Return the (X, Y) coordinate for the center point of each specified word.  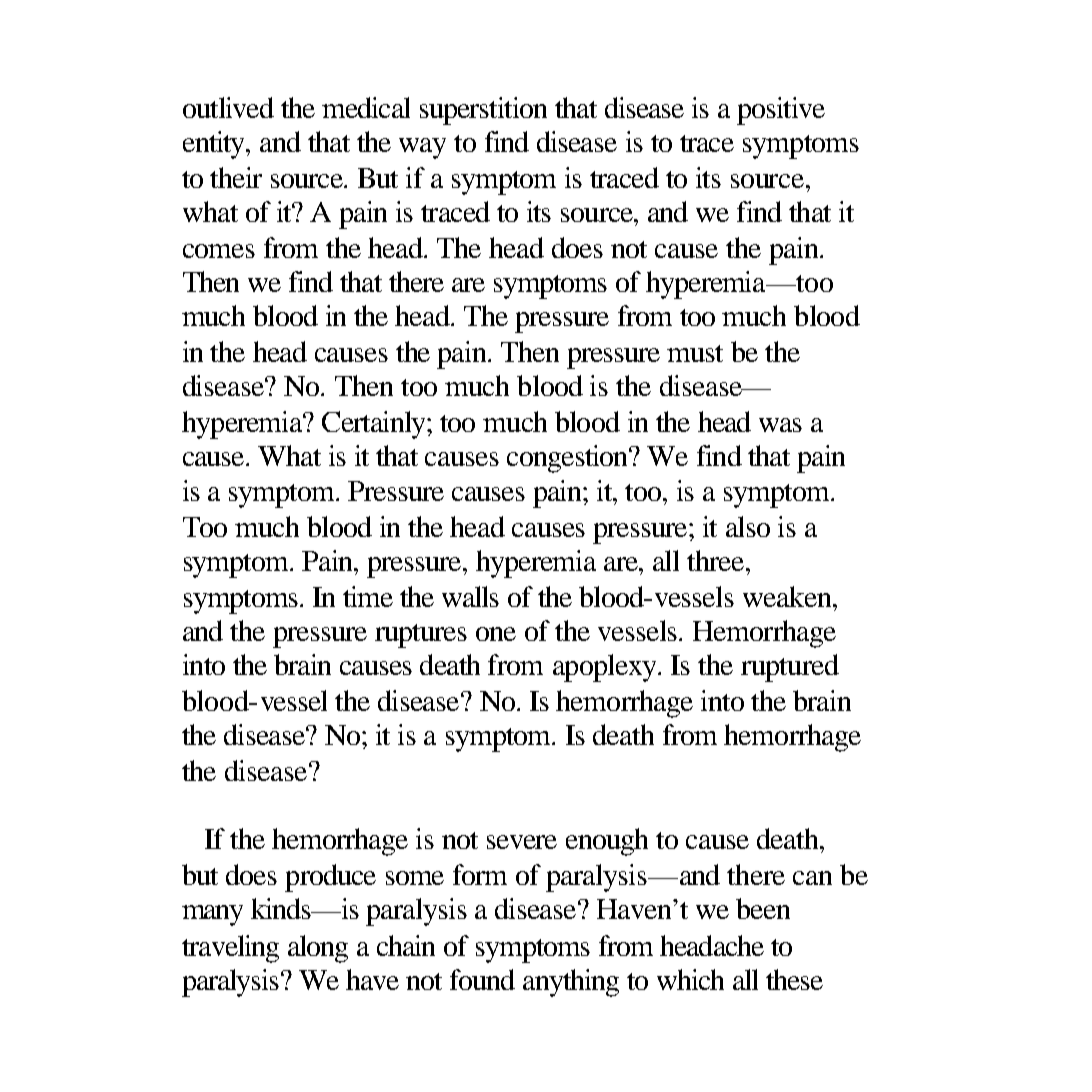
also (748, 526)
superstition (483, 111)
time (368, 596)
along (318, 949)
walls (470, 596)
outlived (228, 107)
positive (781, 111)
